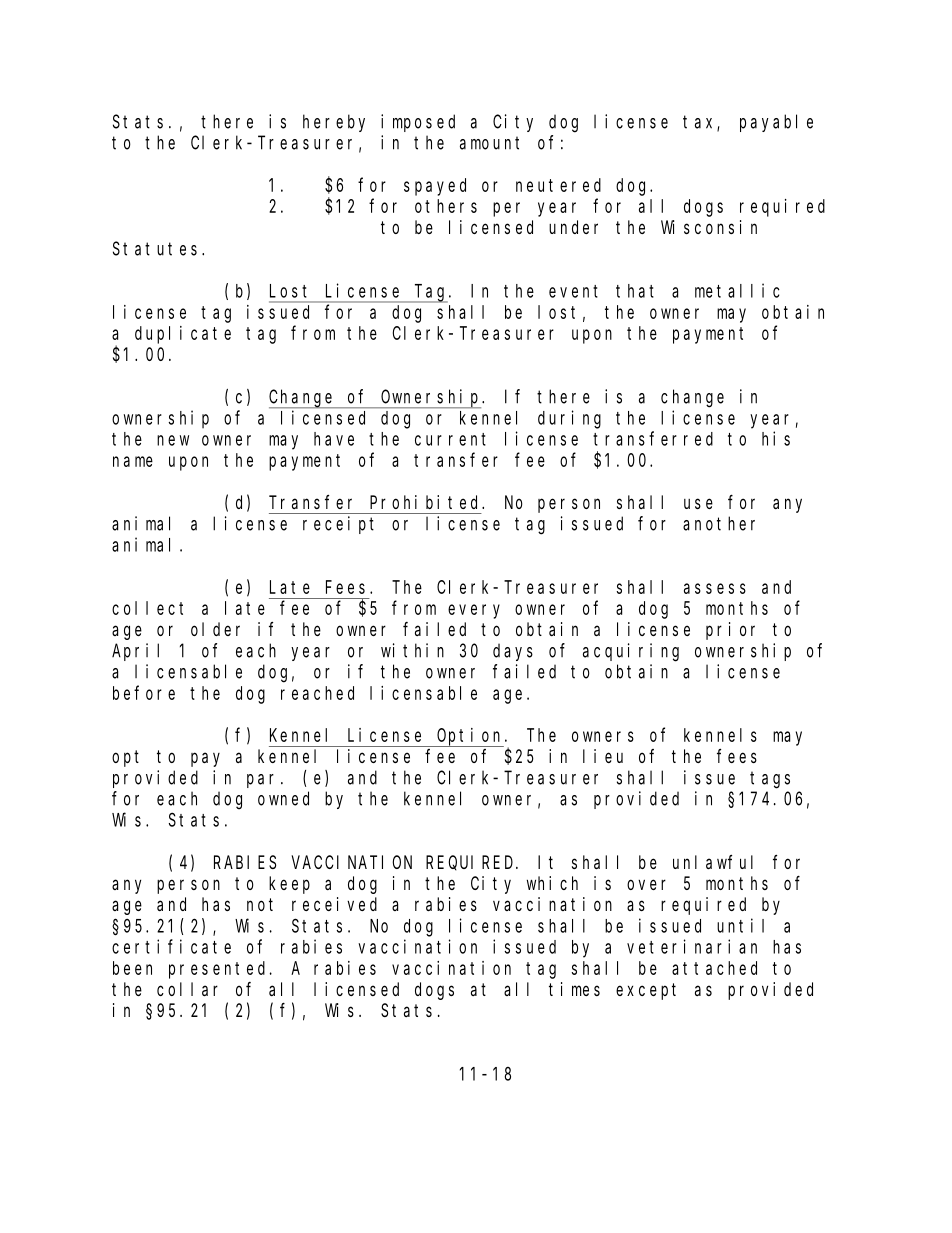  I want to click on tags, so click(770, 780).
